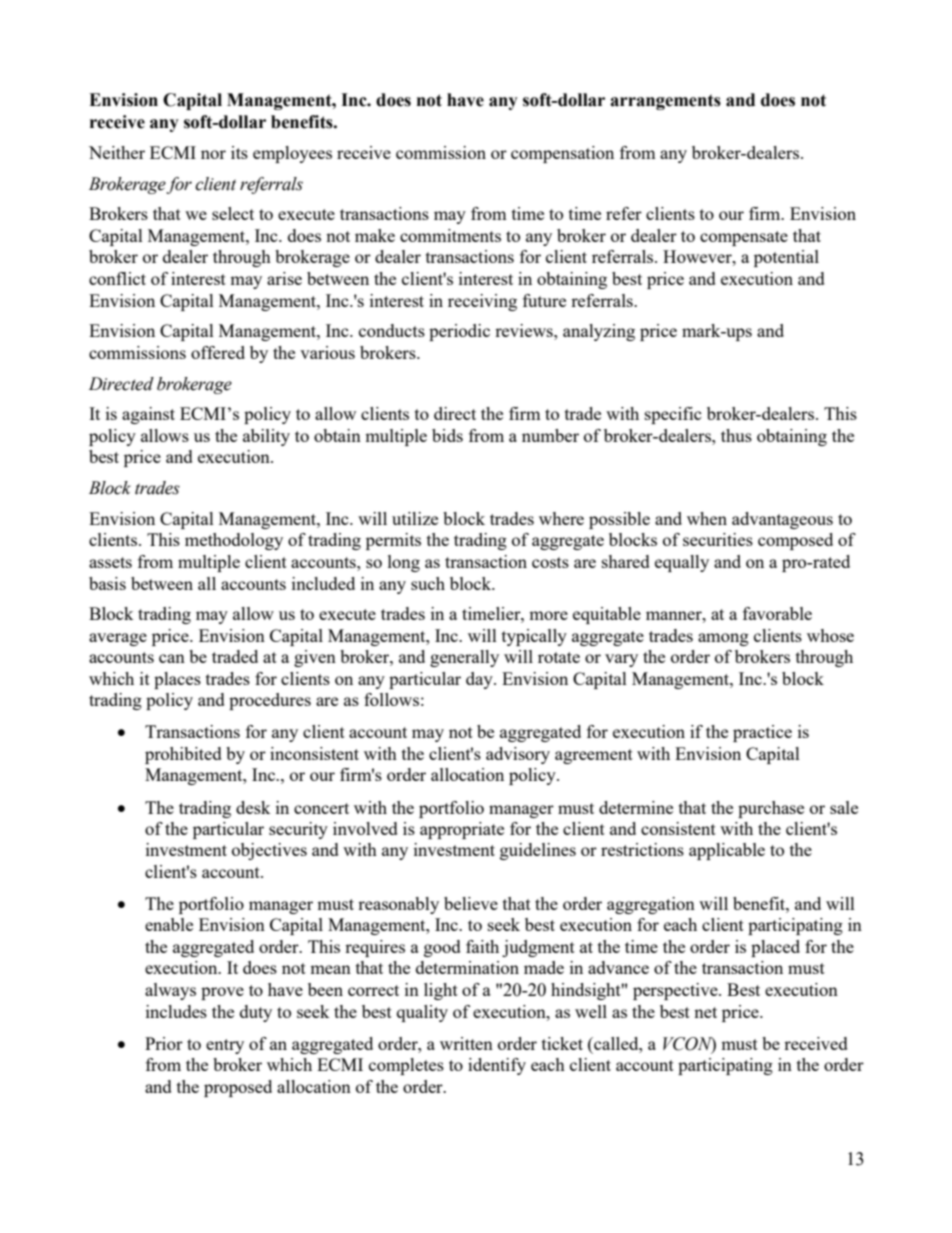 Image resolution: width=952 pixels, height=1233 pixels. What do you see at coordinates (777, 613) in the page?
I see `favorable` at bounding box center [777, 613].
